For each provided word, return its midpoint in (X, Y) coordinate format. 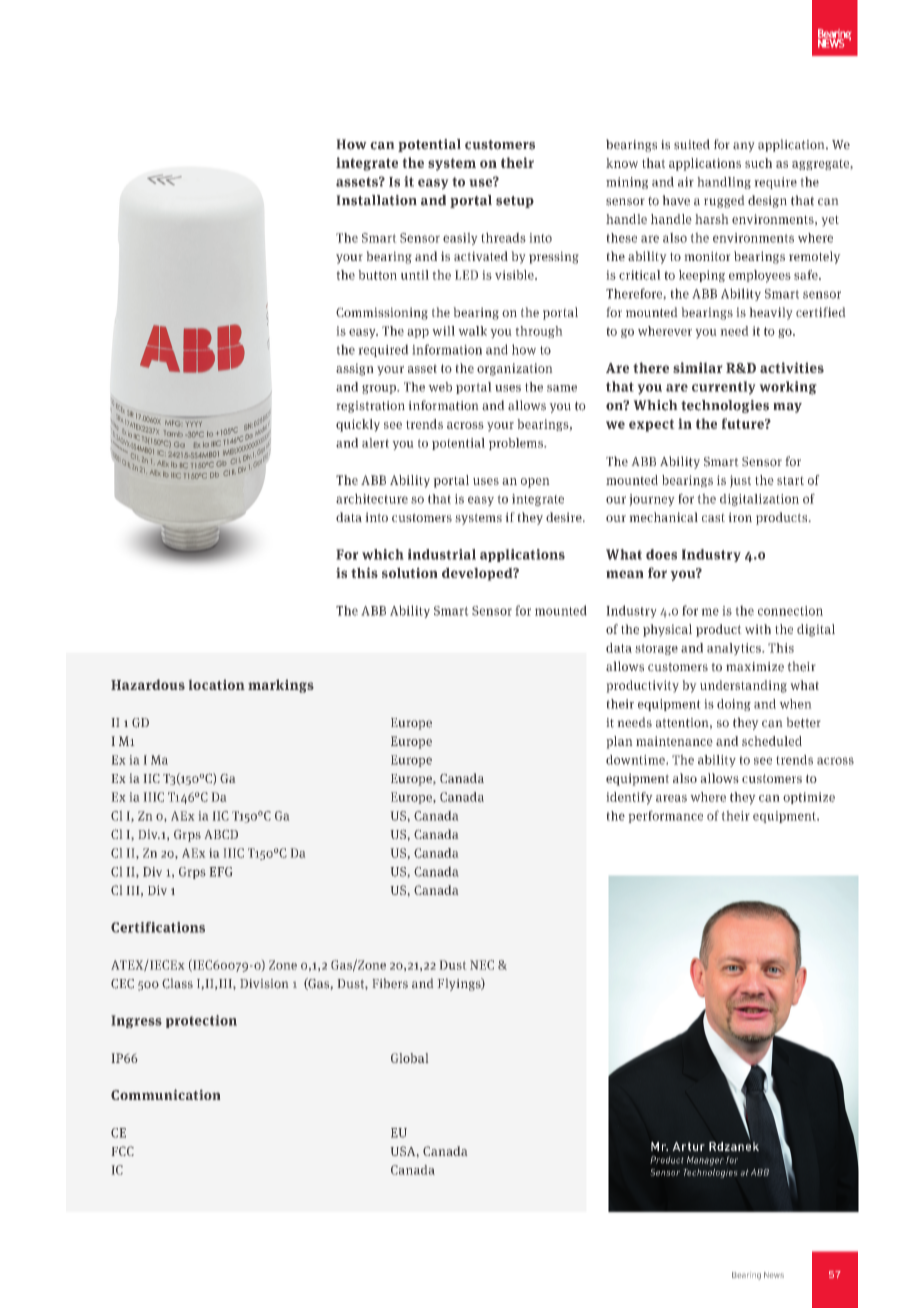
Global (409, 1058)
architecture (372, 498)
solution (410, 572)
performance (665, 816)
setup (515, 202)
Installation (376, 200)
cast (713, 517)
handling (724, 183)
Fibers (390, 983)
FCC (123, 1151)
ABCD (221, 834)
